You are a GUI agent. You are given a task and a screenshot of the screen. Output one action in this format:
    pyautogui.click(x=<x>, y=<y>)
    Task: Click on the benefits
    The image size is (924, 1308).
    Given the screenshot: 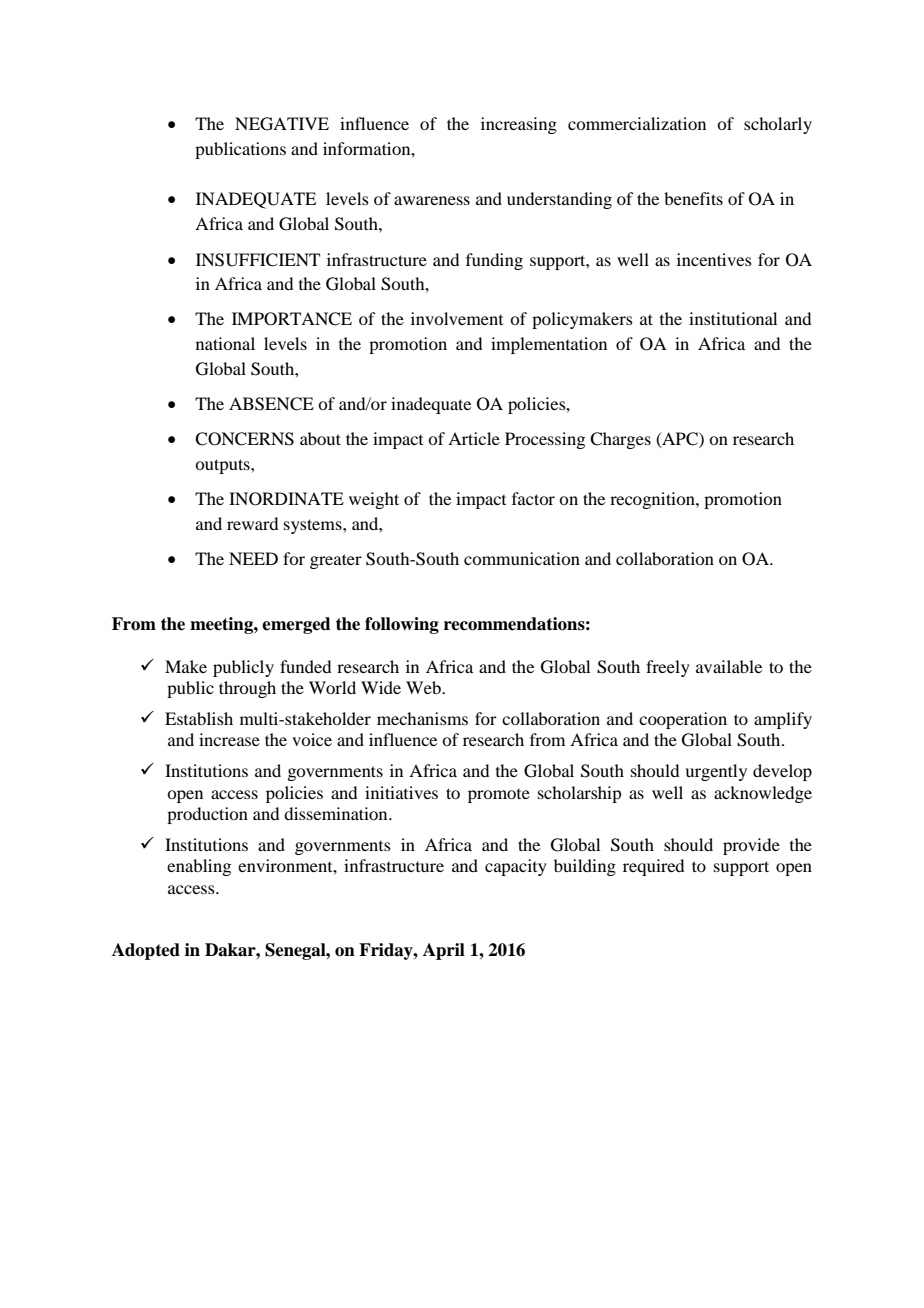 What is the action you would take?
    pyautogui.click(x=693, y=198)
